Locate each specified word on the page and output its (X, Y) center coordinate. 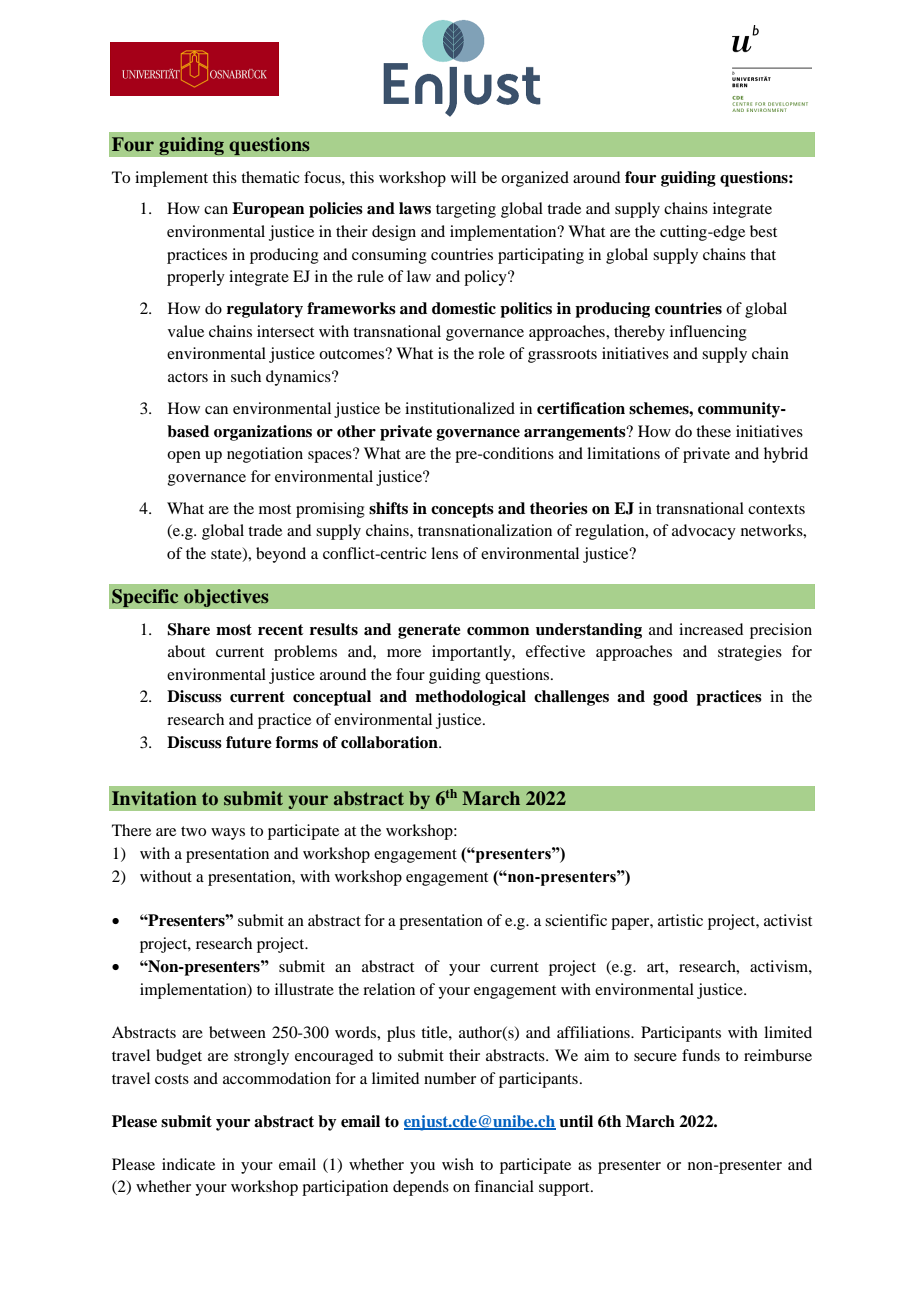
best (763, 231)
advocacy (704, 532)
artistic (680, 920)
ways (228, 834)
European (268, 210)
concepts (462, 510)
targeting (466, 210)
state (227, 554)
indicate (188, 1164)
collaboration (390, 742)
